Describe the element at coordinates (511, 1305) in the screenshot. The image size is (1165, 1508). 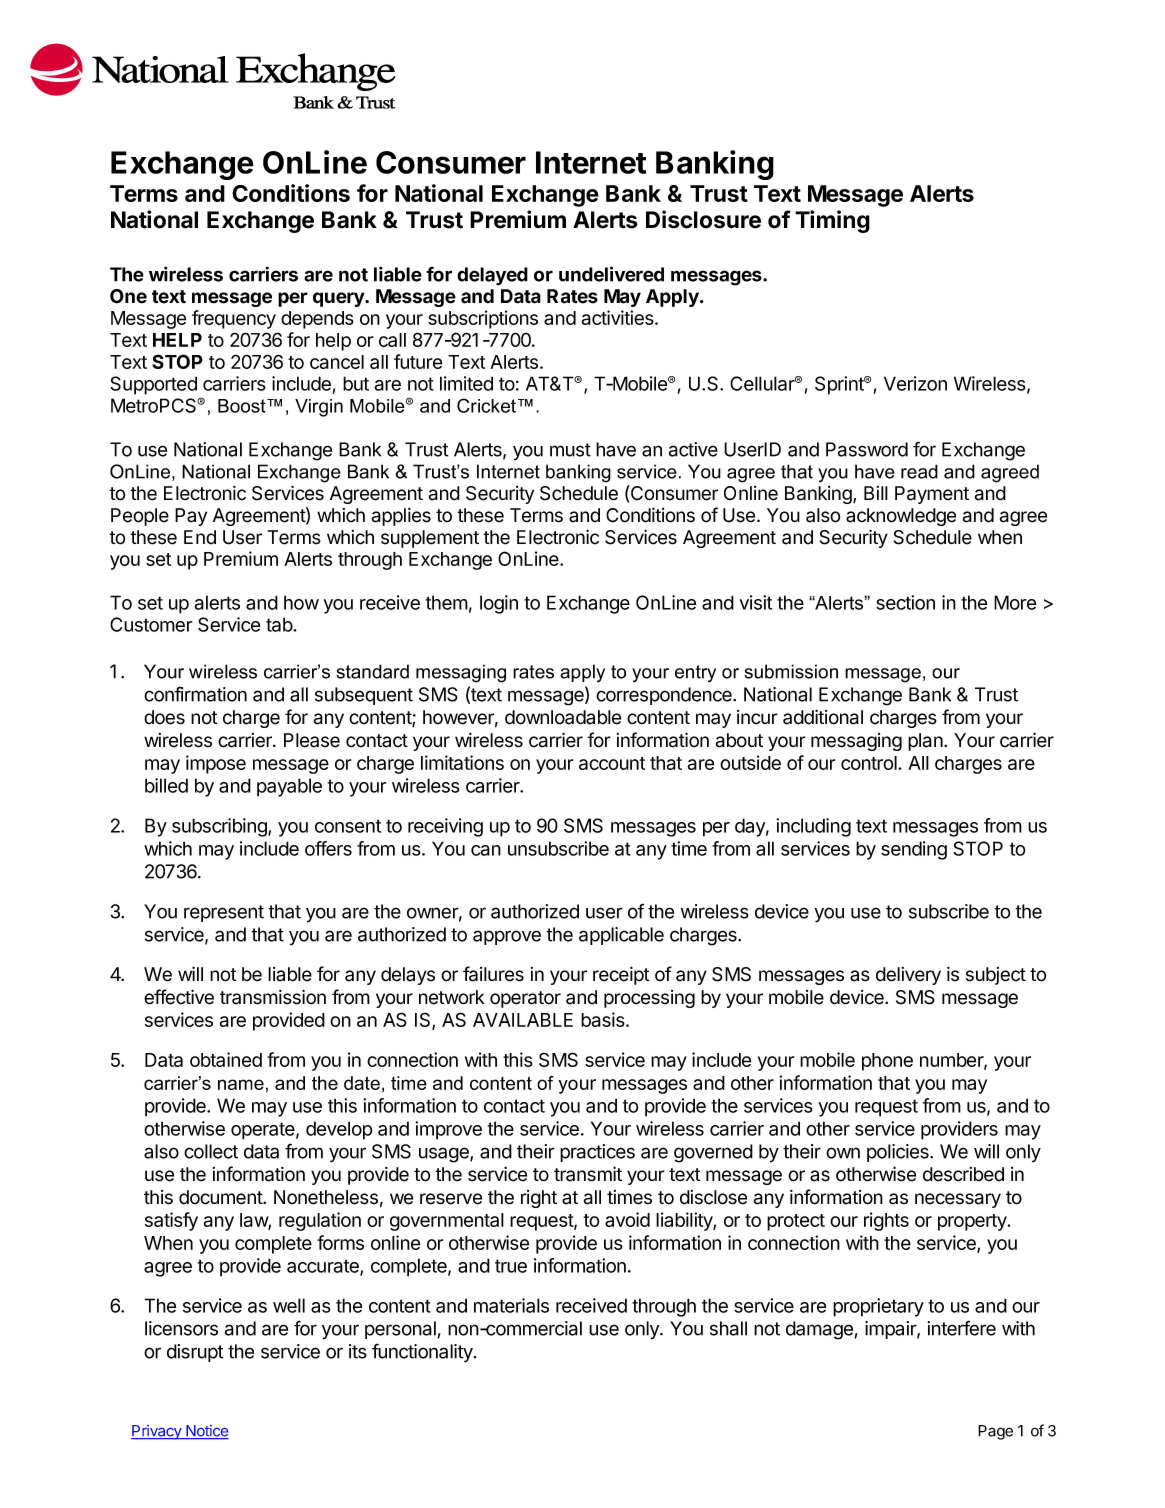
I see `materials` at that location.
